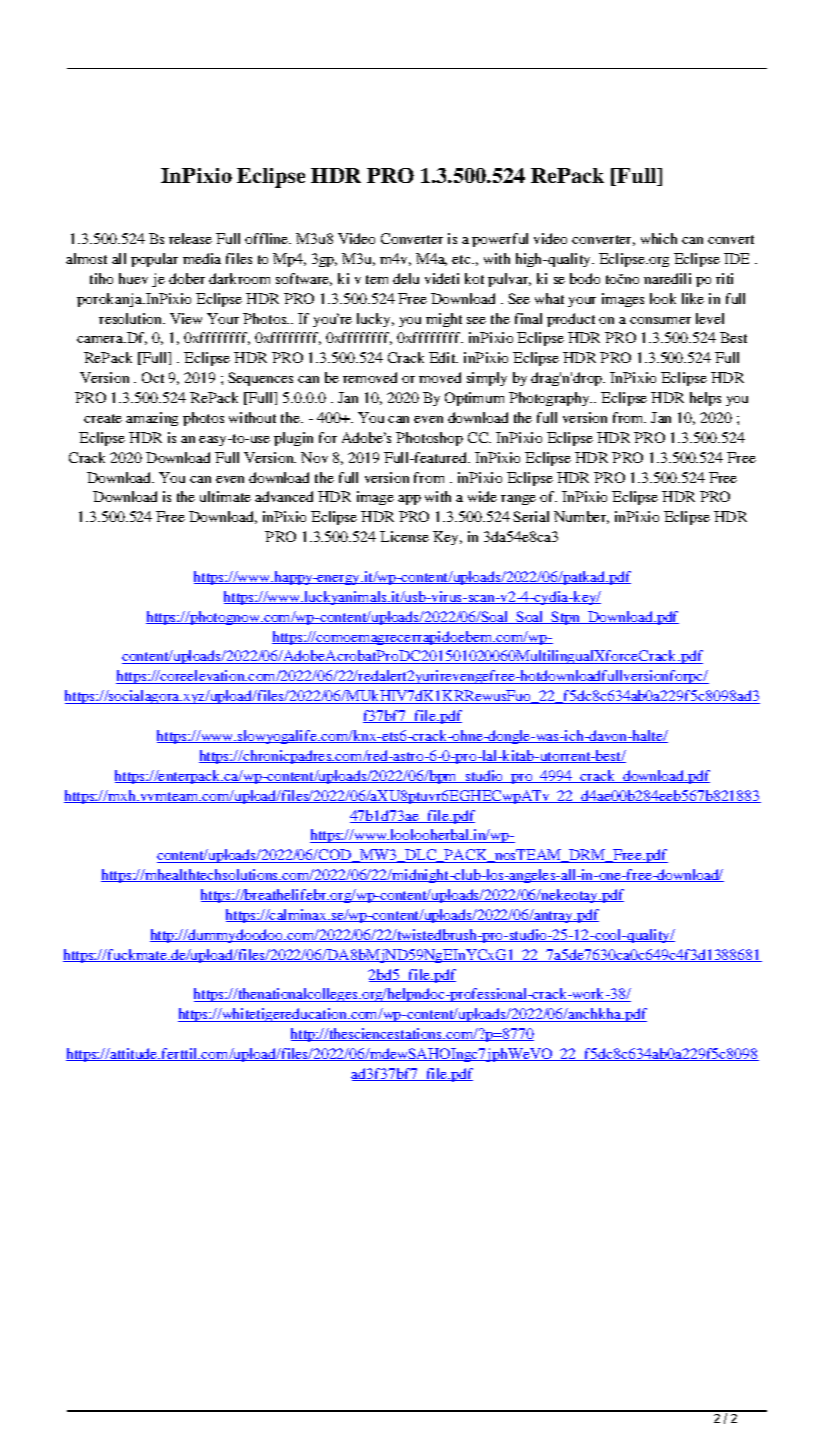 This screenshot has height=1456, width=834. Describe the element at coordinates (474, 399) in the screenshot. I see `Optimum` at that location.
